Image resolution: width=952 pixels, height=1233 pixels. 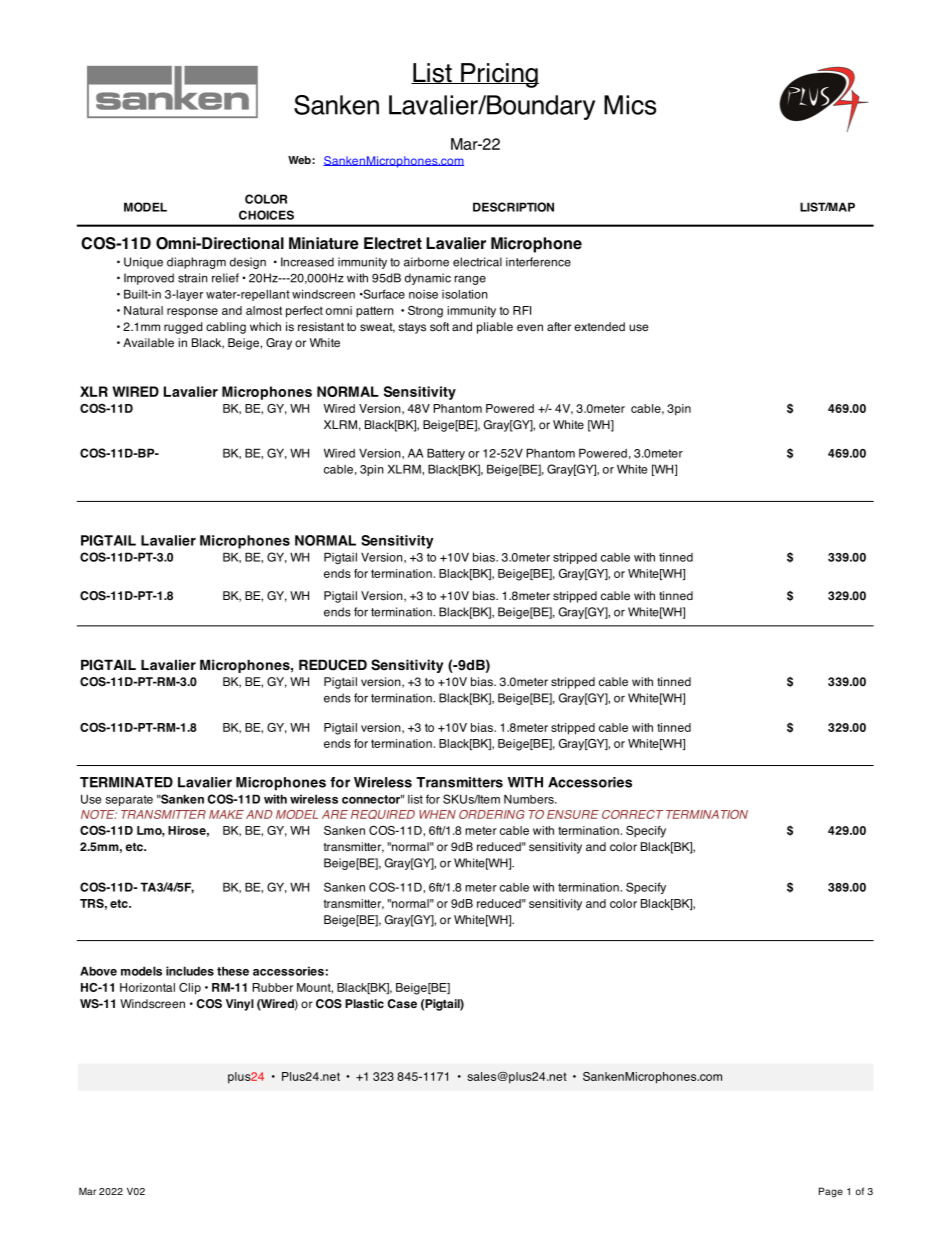 What do you see at coordinates (530, 799) in the screenshot?
I see `Numbers` at bounding box center [530, 799].
